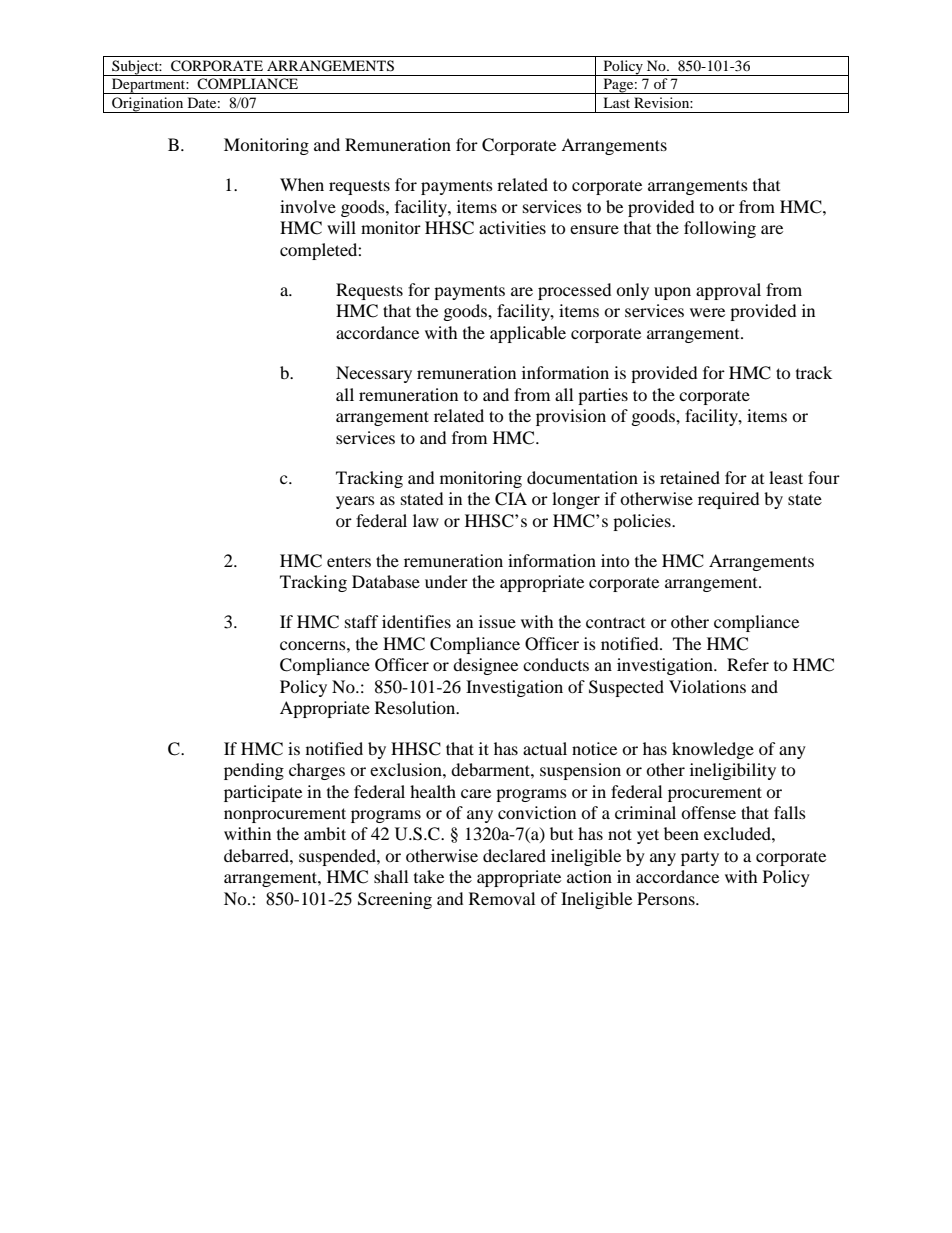 The height and width of the document is (1233, 952). What do you see at coordinates (728, 500) in the document?
I see `required` at bounding box center [728, 500].
